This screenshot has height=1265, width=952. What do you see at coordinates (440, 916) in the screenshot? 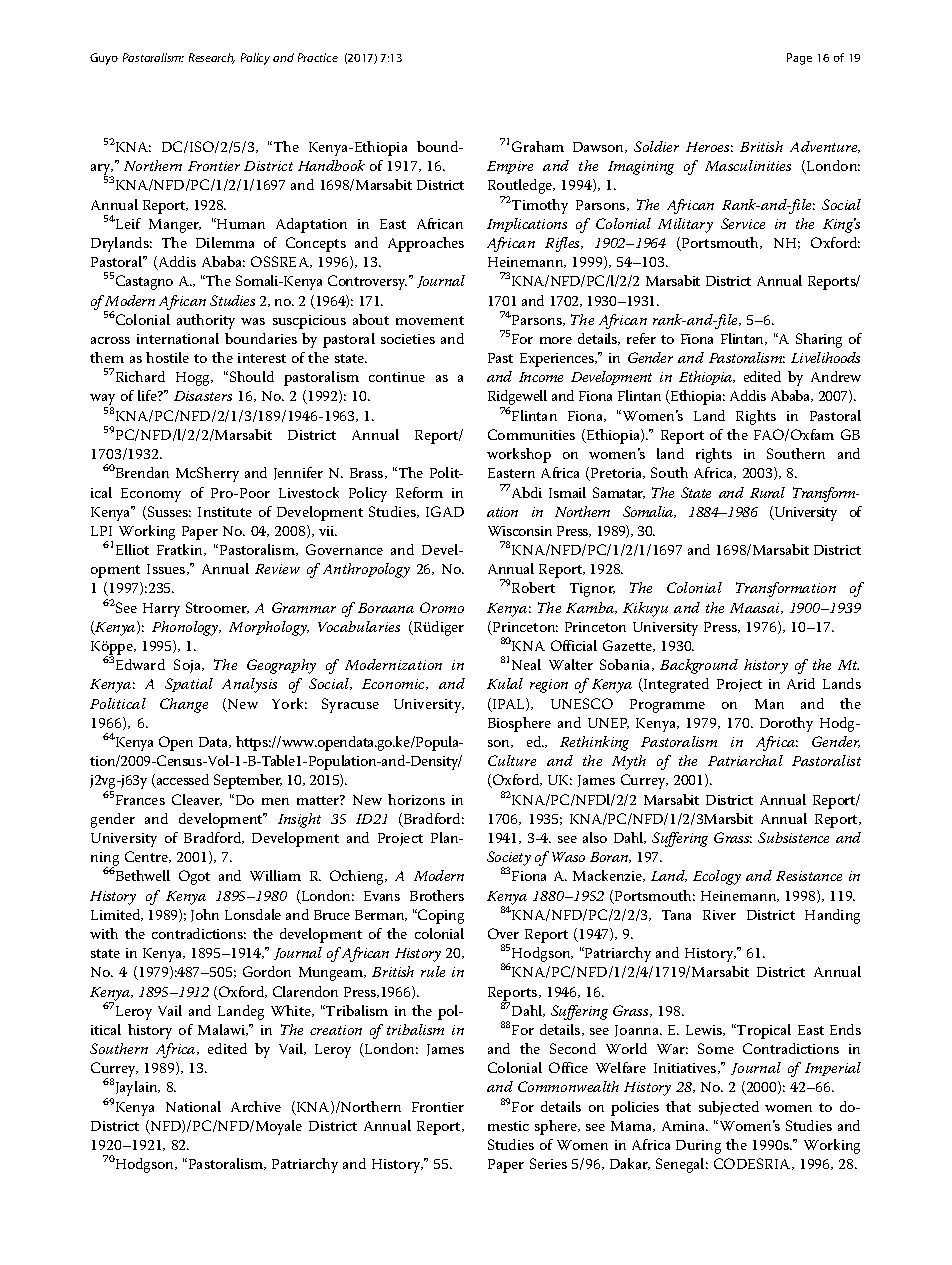
I see `Coping` at bounding box center [440, 916].
